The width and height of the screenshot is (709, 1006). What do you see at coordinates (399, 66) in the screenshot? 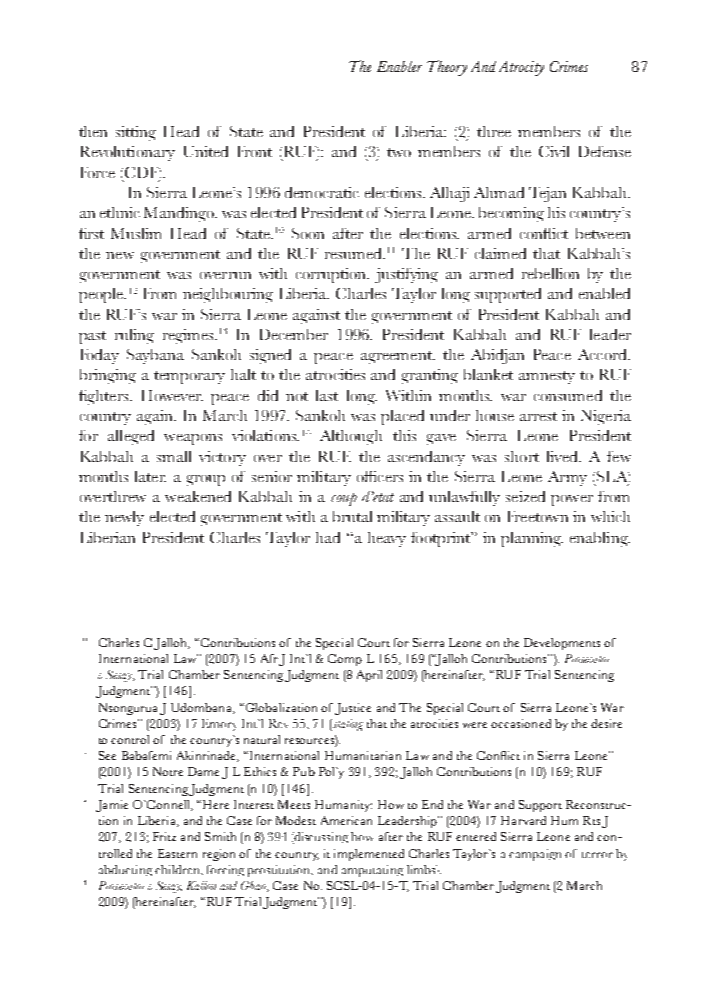
I see `Enabler` at bounding box center [399, 66].
